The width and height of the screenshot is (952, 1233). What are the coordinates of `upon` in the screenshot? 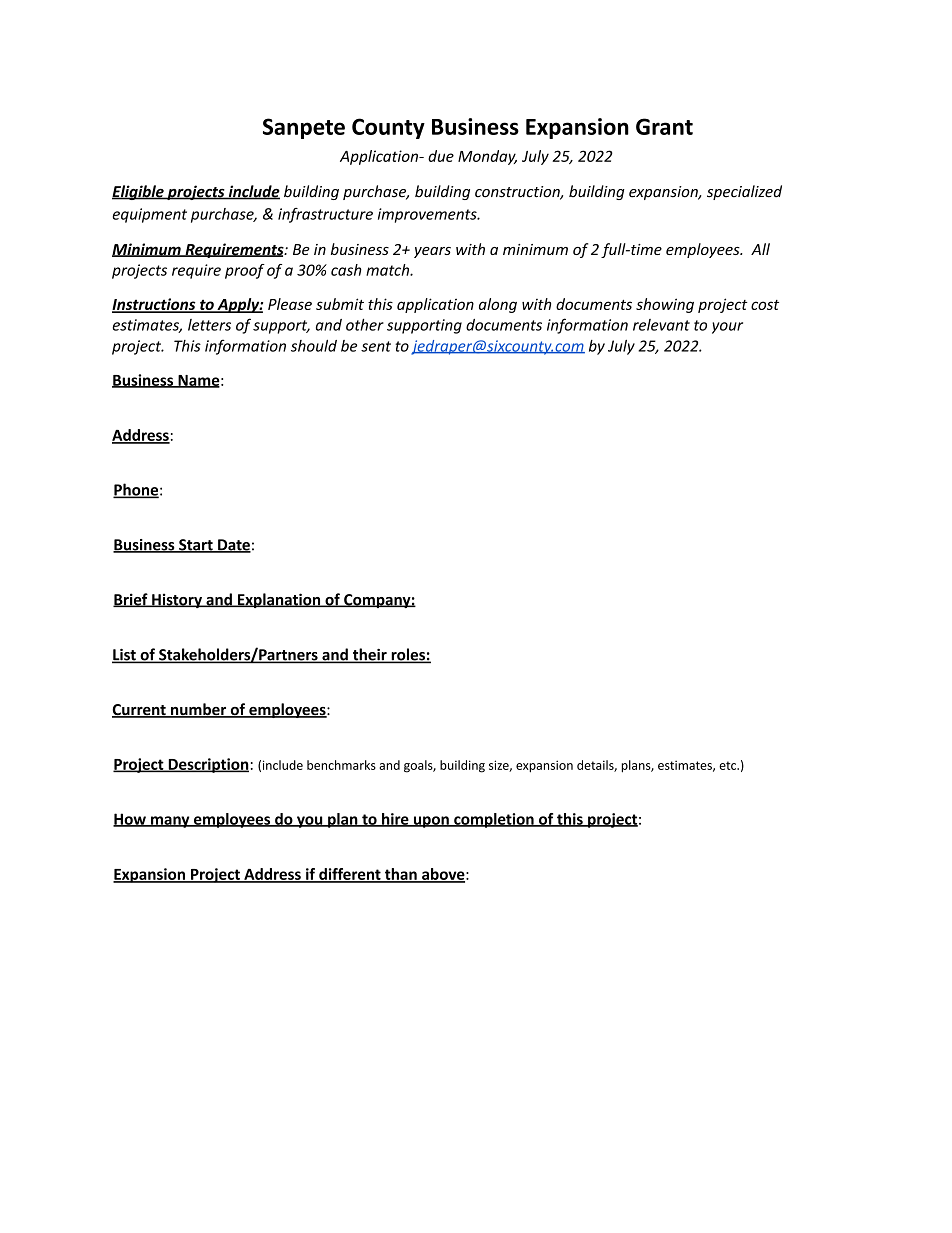 It's located at (431, 822).
